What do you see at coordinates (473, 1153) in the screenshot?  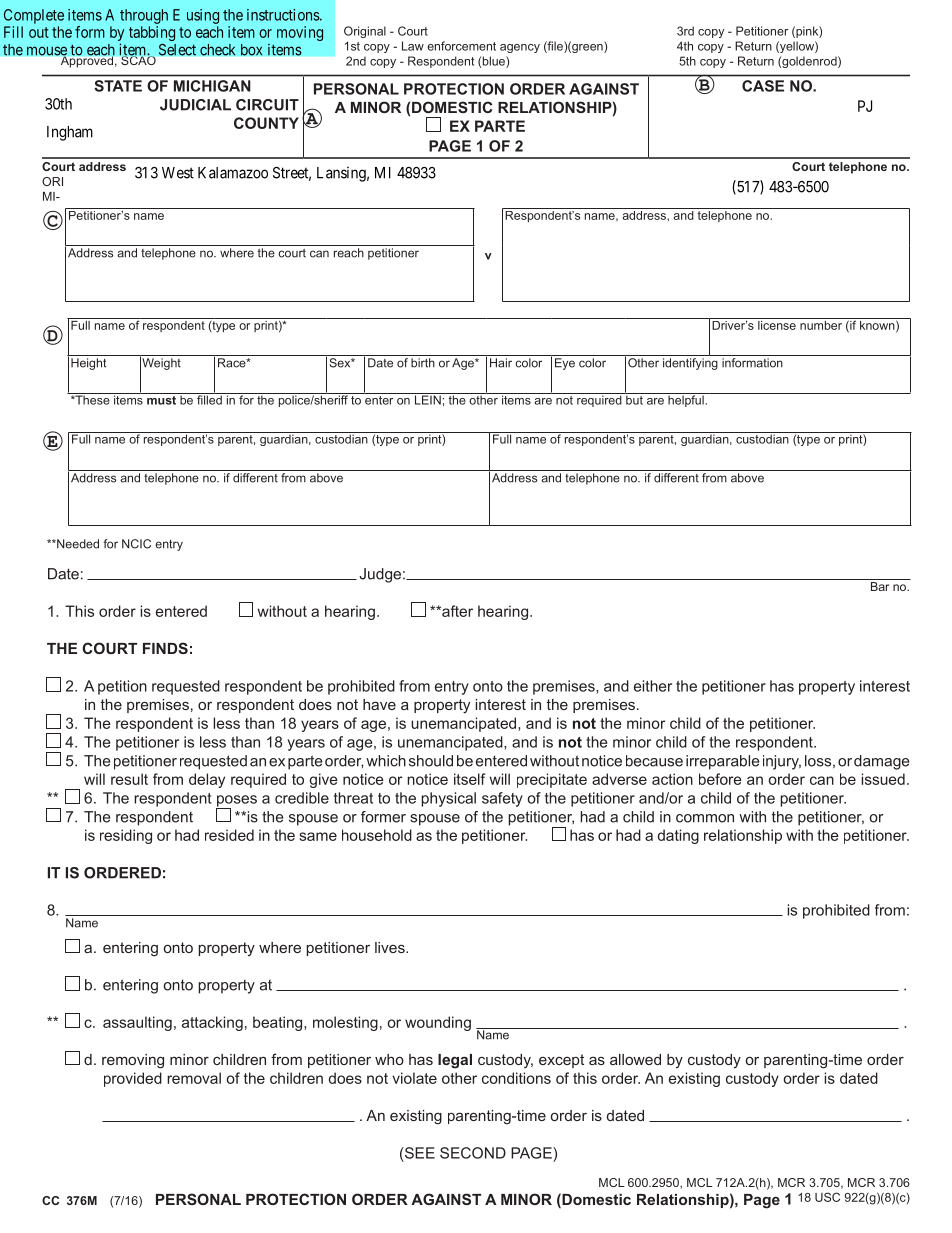 I see `SECOND` at bounding box center [473, 1153].
